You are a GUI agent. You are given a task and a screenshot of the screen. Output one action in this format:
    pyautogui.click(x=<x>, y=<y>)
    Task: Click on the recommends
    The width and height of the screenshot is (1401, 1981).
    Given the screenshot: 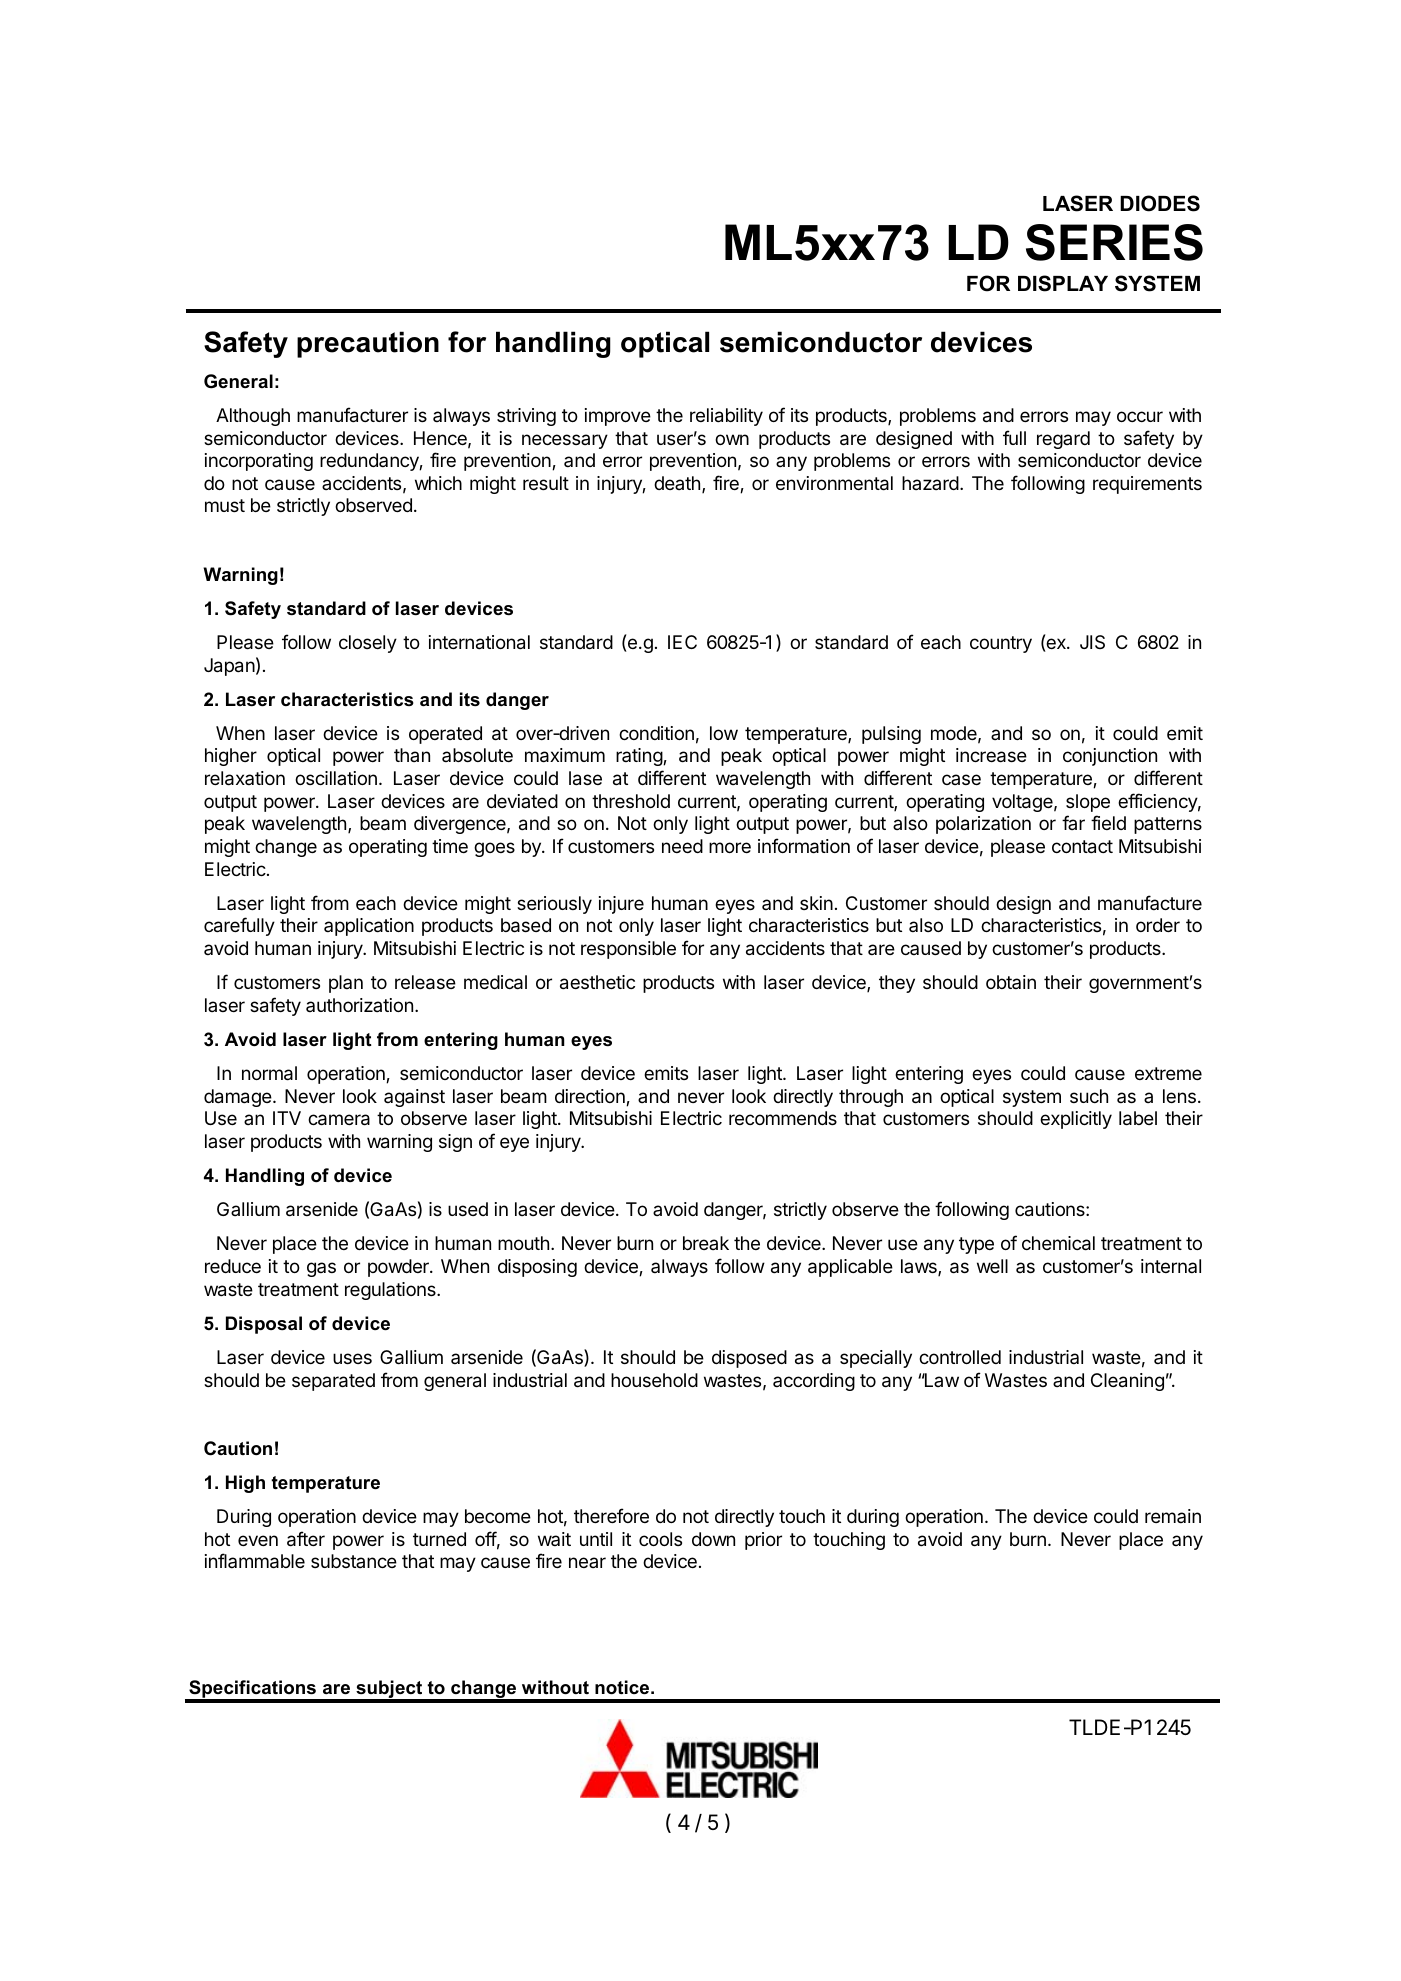 What is the action you would take?
    pyautogui.click(x=783, y=1118)
